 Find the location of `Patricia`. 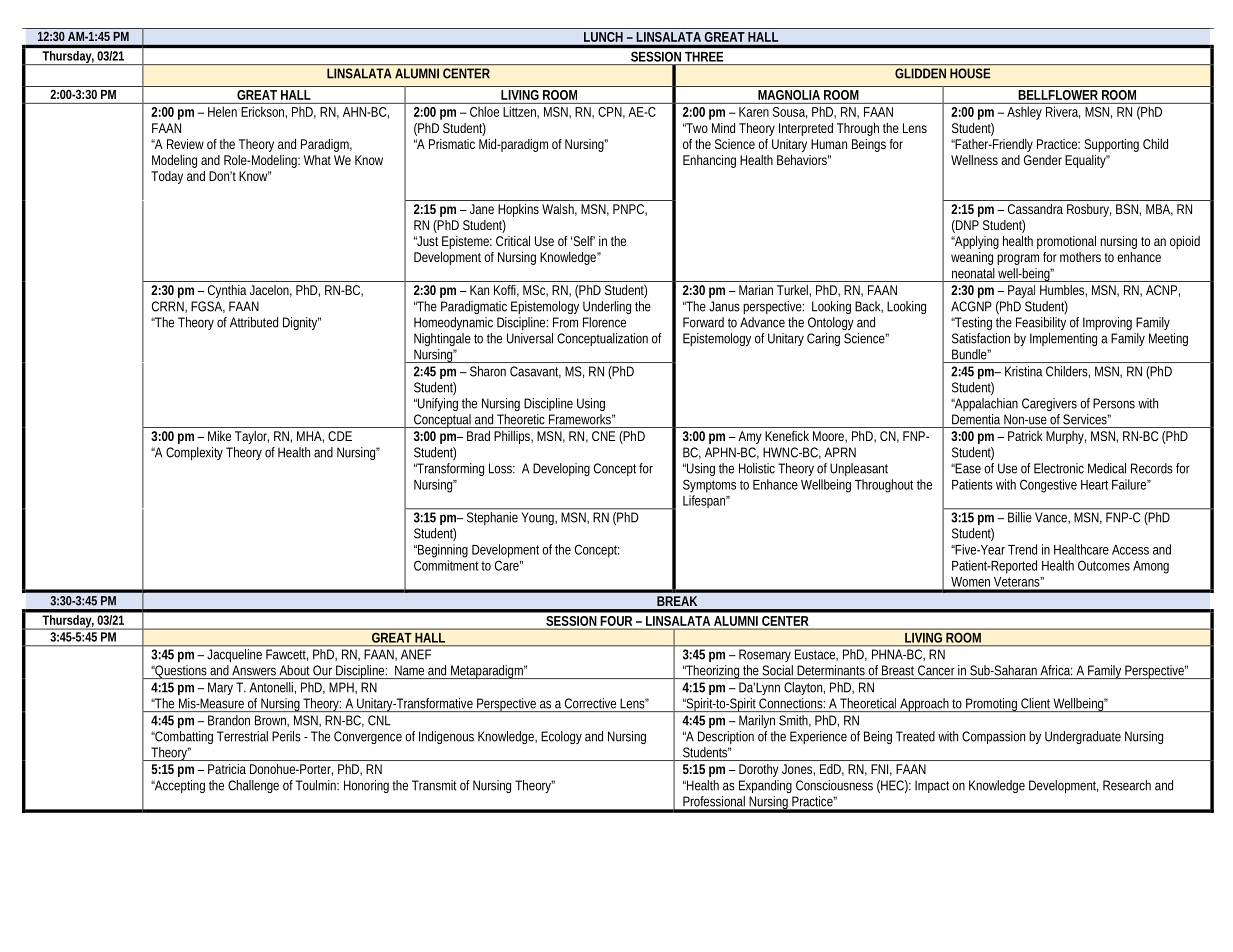

Patricia is located at coordinates (227, 769).
